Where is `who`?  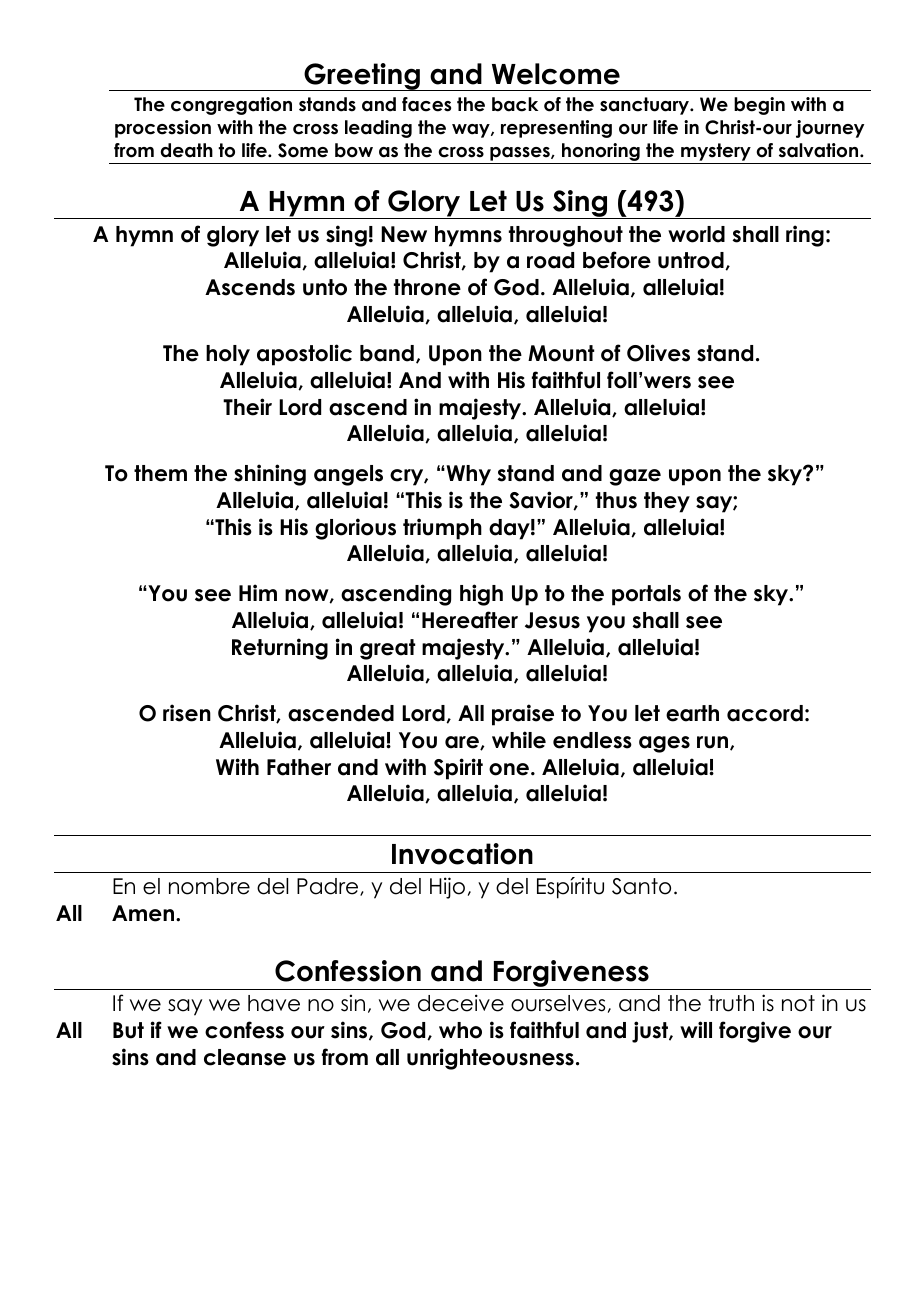
who is located at coordinates (460, 1030).
